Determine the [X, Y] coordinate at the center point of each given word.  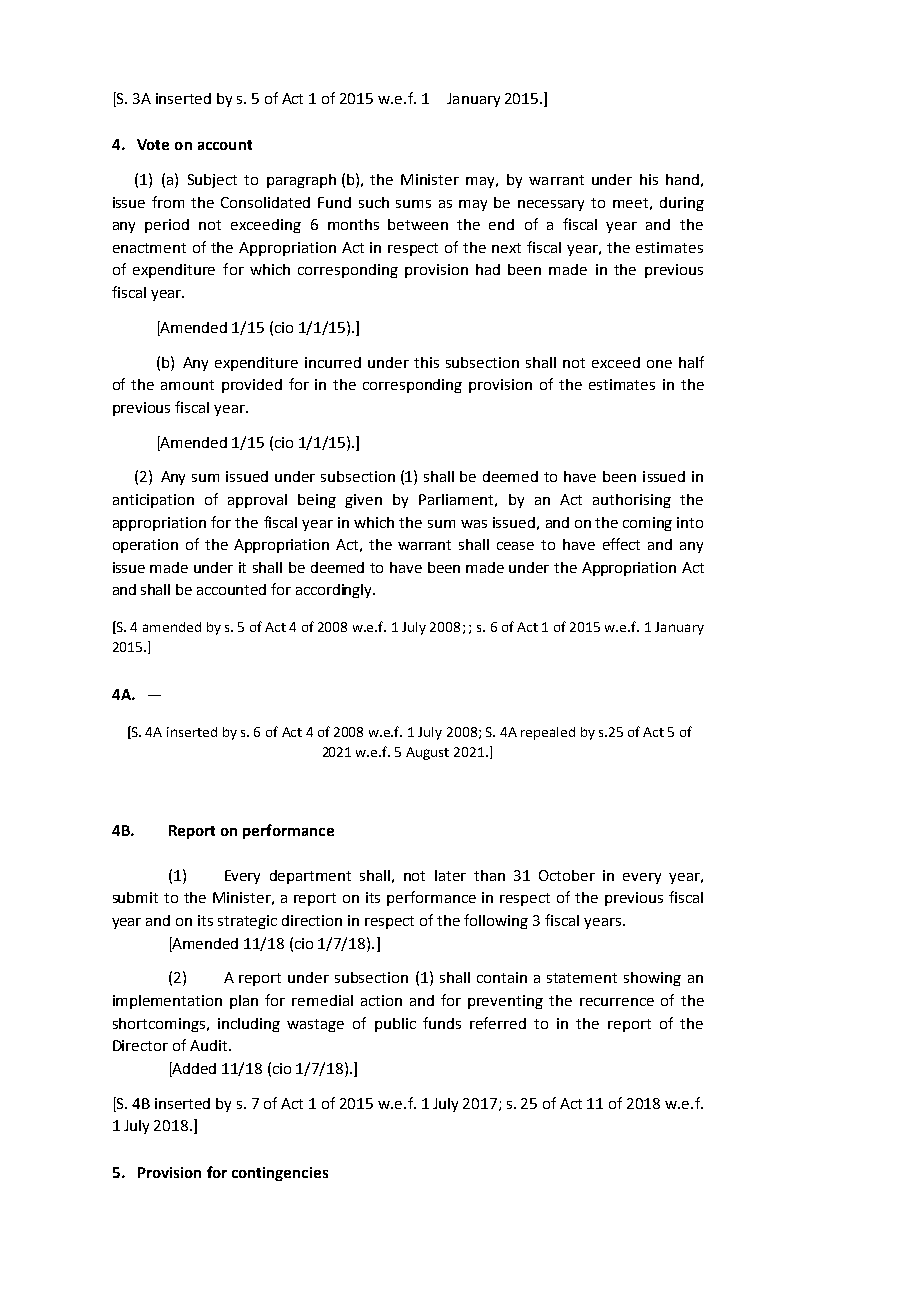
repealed [548, 733]
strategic [247, 922]
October [567, 875]
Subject [212, 181]
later [450, 875]
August [427, 753]
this [426, 362]
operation [145, 546]
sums [413, 204]
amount [187, 385]
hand [682, 179]
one [659, 364]
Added [193, 1068]
